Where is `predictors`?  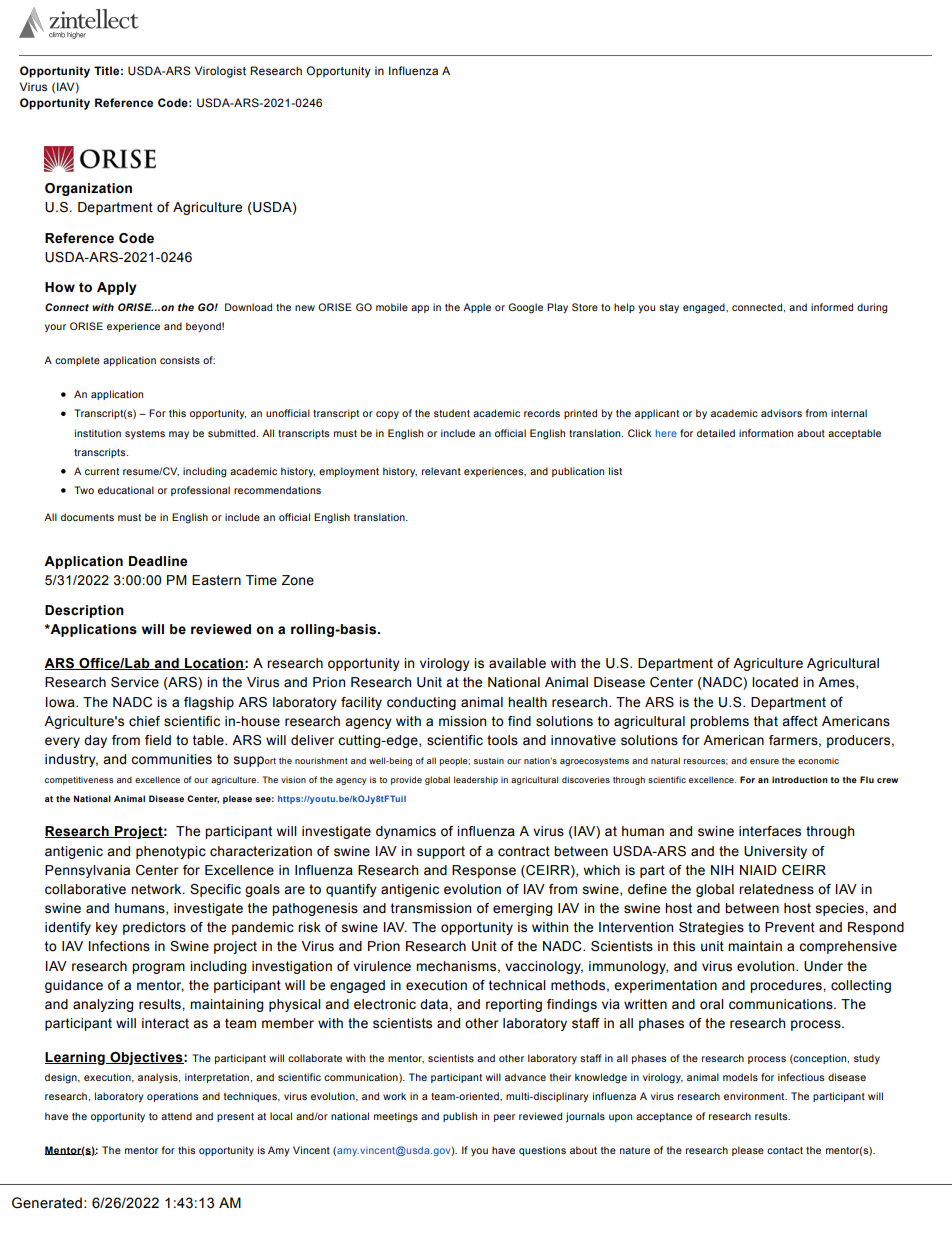
predictors is located at coordinates (154, 928).
